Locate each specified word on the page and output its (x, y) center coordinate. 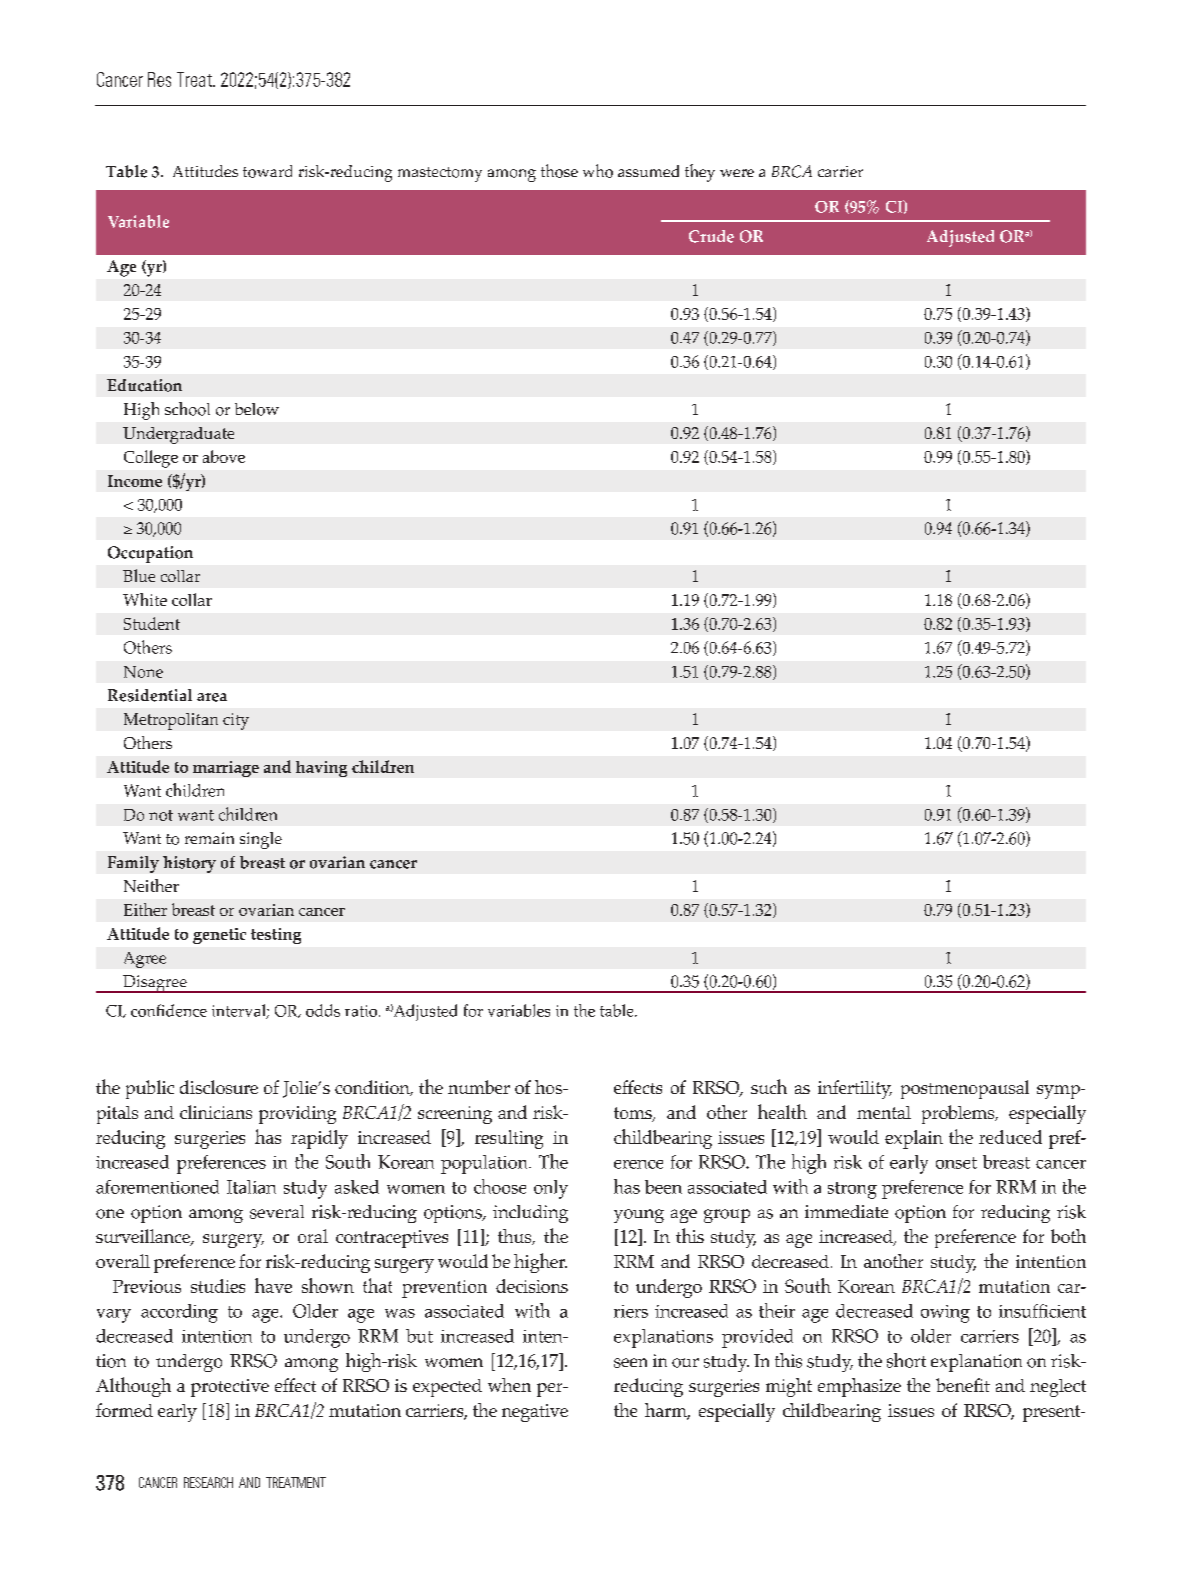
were (737, 173)
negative (535, 1413)
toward (267, 171)
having (321, 769)
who (598, 171)
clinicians (216, 1112)
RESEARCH (208, 1482)
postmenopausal (965, 1089)
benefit (963, 1385)
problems (959, 1114)
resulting (509, 1139)
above (224, 456)
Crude (711, 236)
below (257, 409)
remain (209, 838)
